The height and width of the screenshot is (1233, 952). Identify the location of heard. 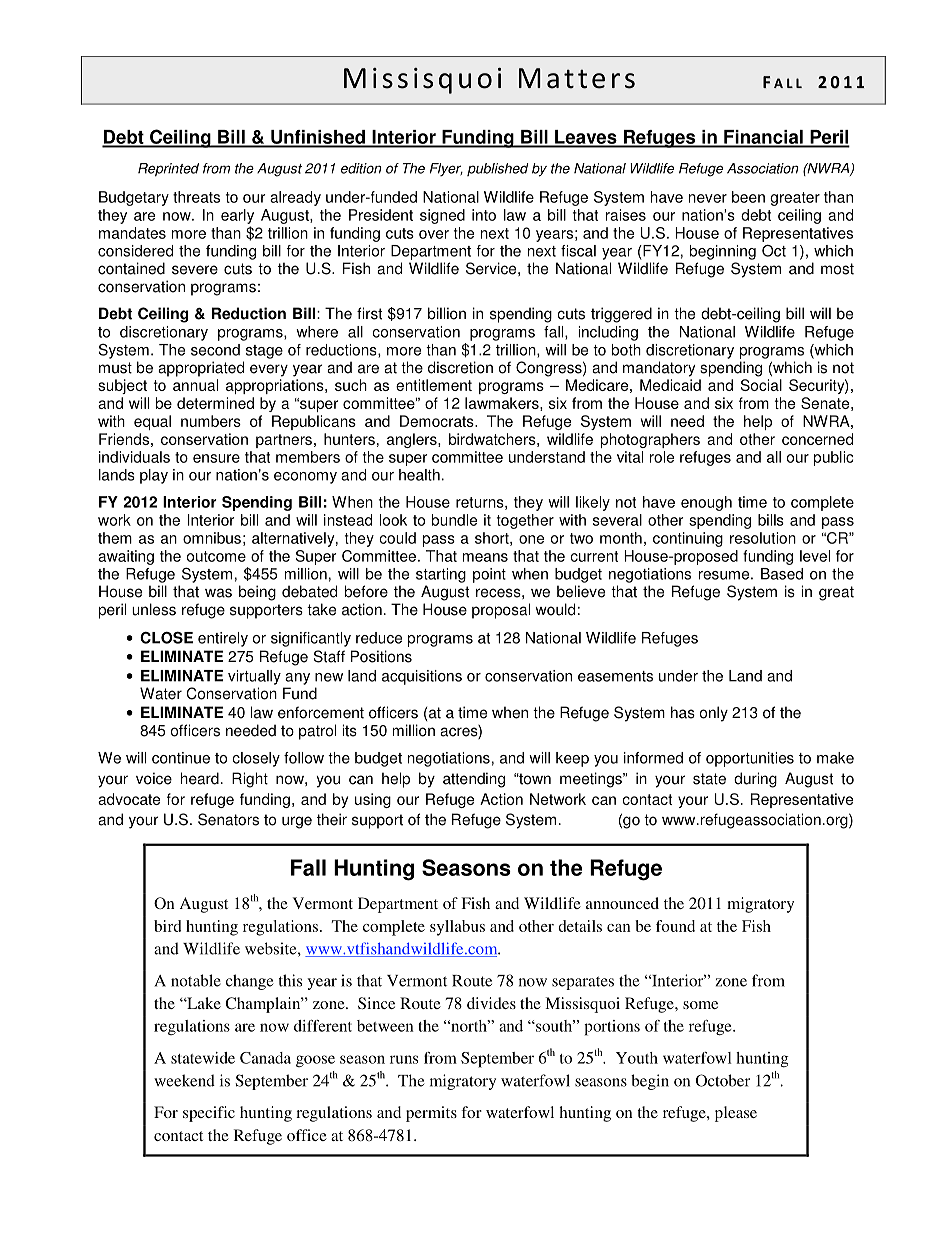
(200, 778).
